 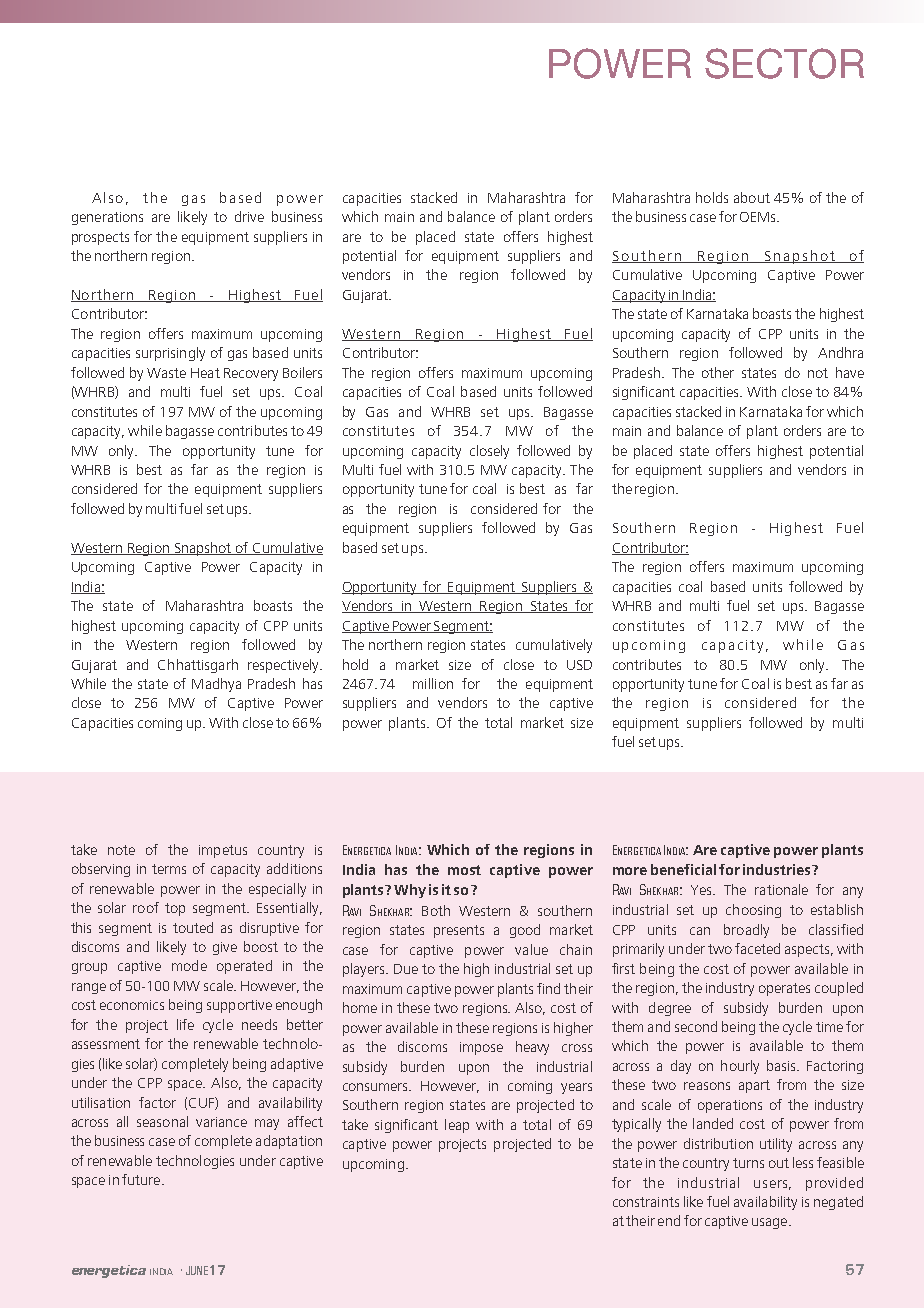 I want to click on SECTOR, so click(x=784, y=63).
